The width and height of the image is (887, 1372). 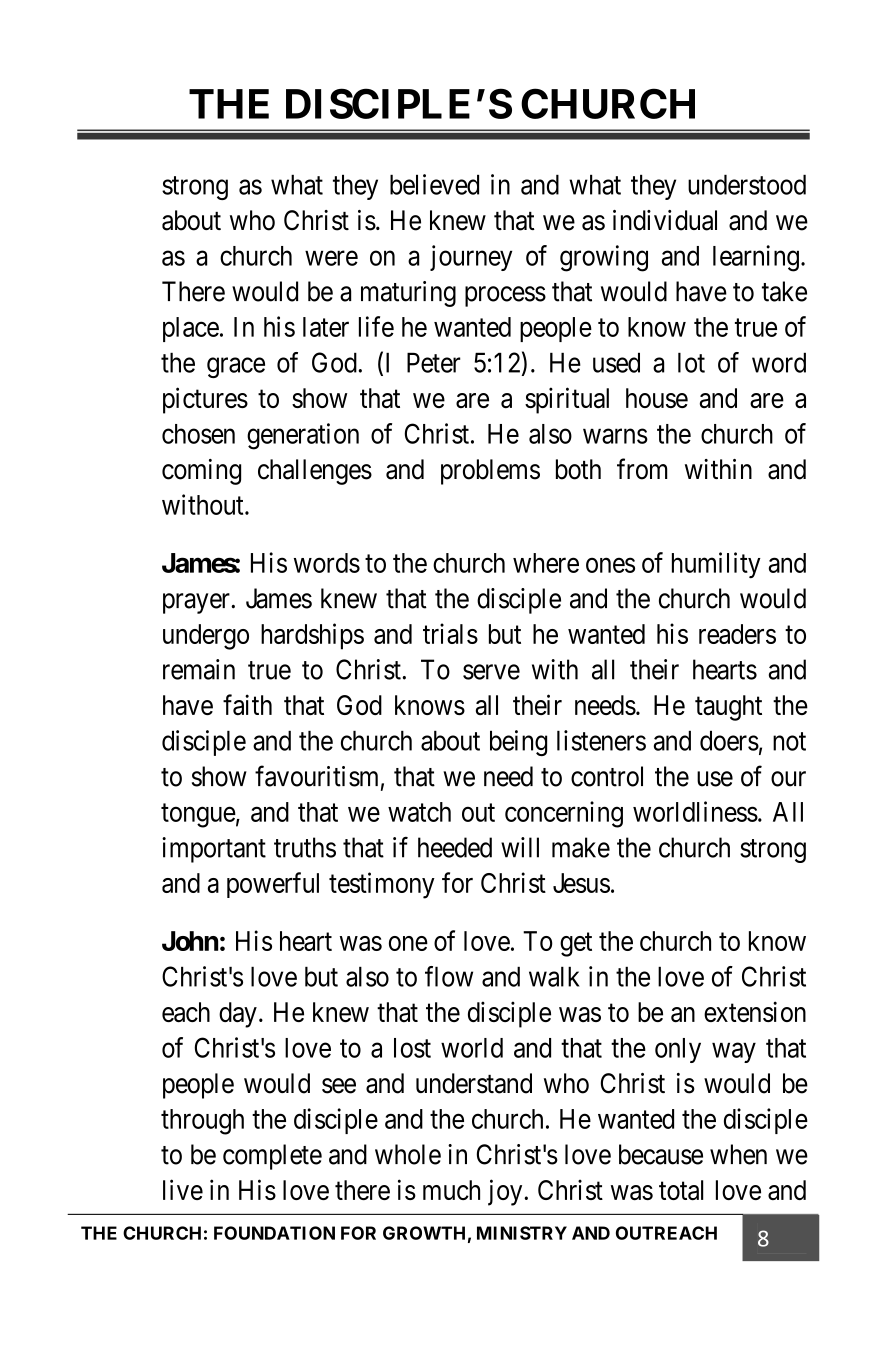 I want to click on flow, so click(x=449, y=976).
